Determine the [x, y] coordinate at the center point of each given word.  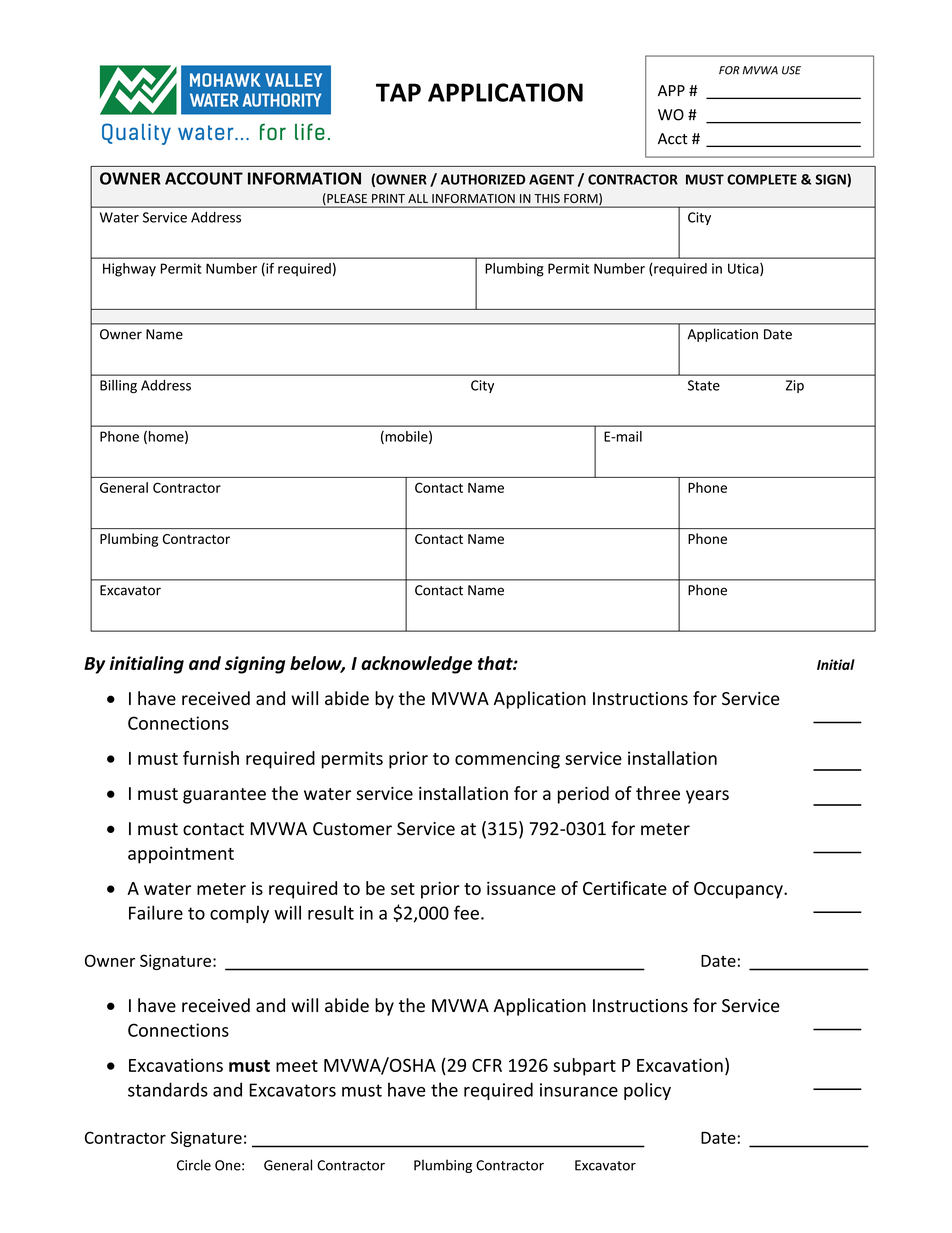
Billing [118, 386]
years [707, 797]
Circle [194, 1165]
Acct [673, 139]
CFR [487, 1065]
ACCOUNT [204, 178]
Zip [795, 386]
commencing [507, 760]
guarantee [224, 796]
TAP [398, 92]
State [704, 385]
